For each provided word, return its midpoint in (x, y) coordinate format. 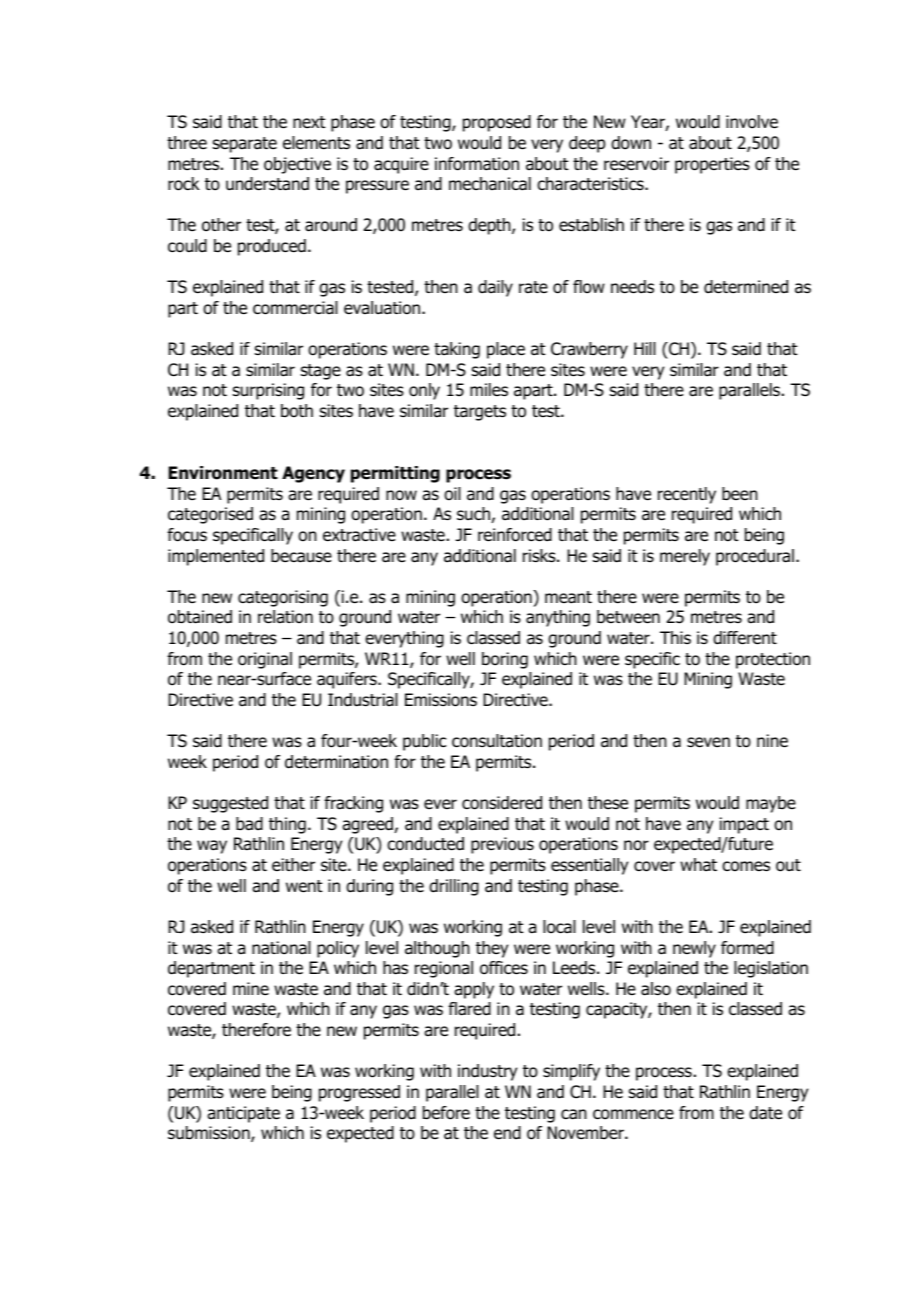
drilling (454, 887)
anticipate (243, 1114)
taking (457, 350)
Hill (645, 348)
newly (694, 949)
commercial (295, 308)
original (265, 660)
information (477, 164)
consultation (497, 741)
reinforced (515, 535)
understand (267, 184)
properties (712, 165)
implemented (216, 557)
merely (685, 557)
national (281, 948)
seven (708, 742)
